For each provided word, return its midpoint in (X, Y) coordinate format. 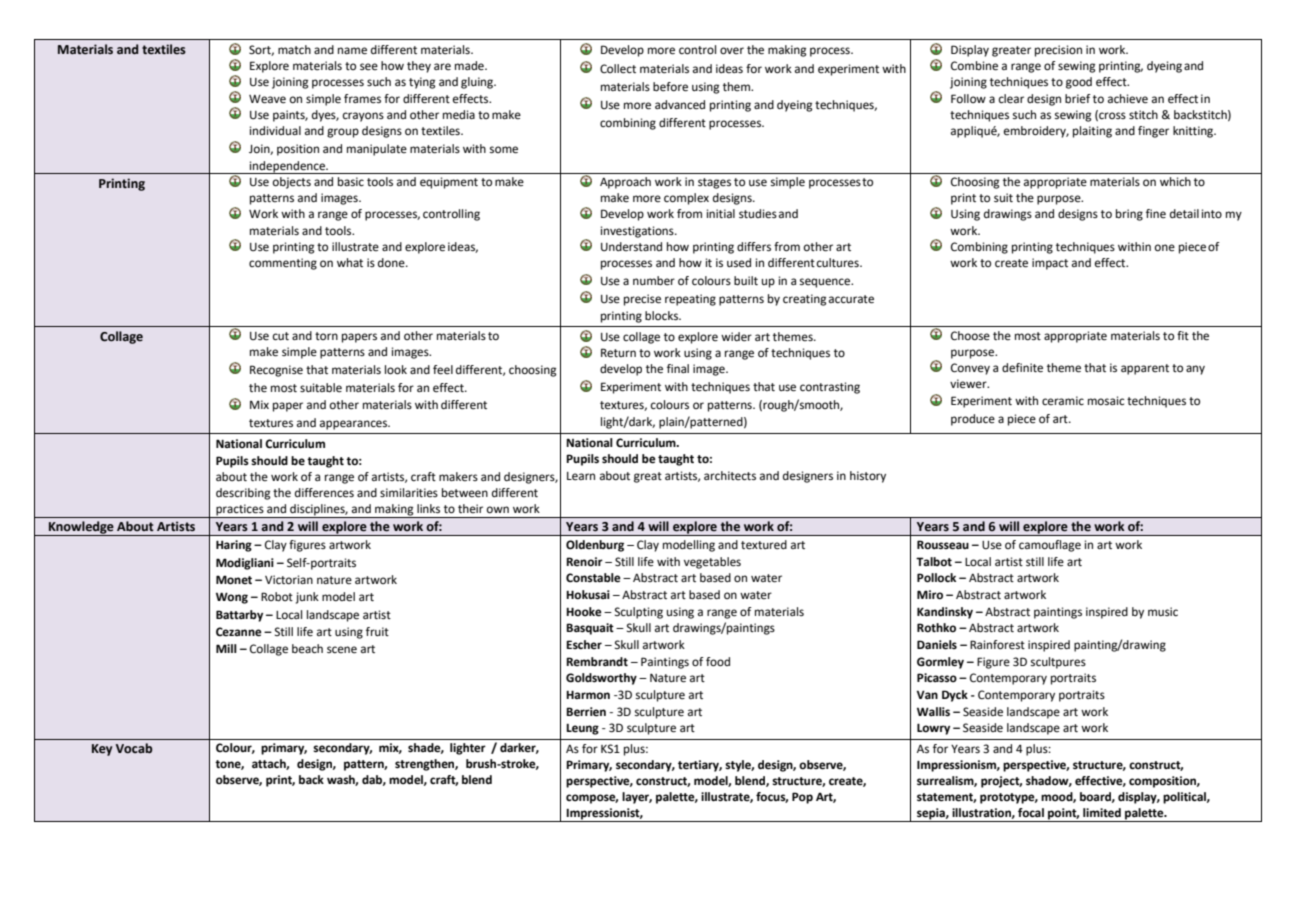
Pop (802, 798)
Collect (618, 69)
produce (973, 420)
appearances (355, 425)
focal (1031, 813)
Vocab (134, 748)
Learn (581, 476)
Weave (267, 99)
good (1079, 83)
